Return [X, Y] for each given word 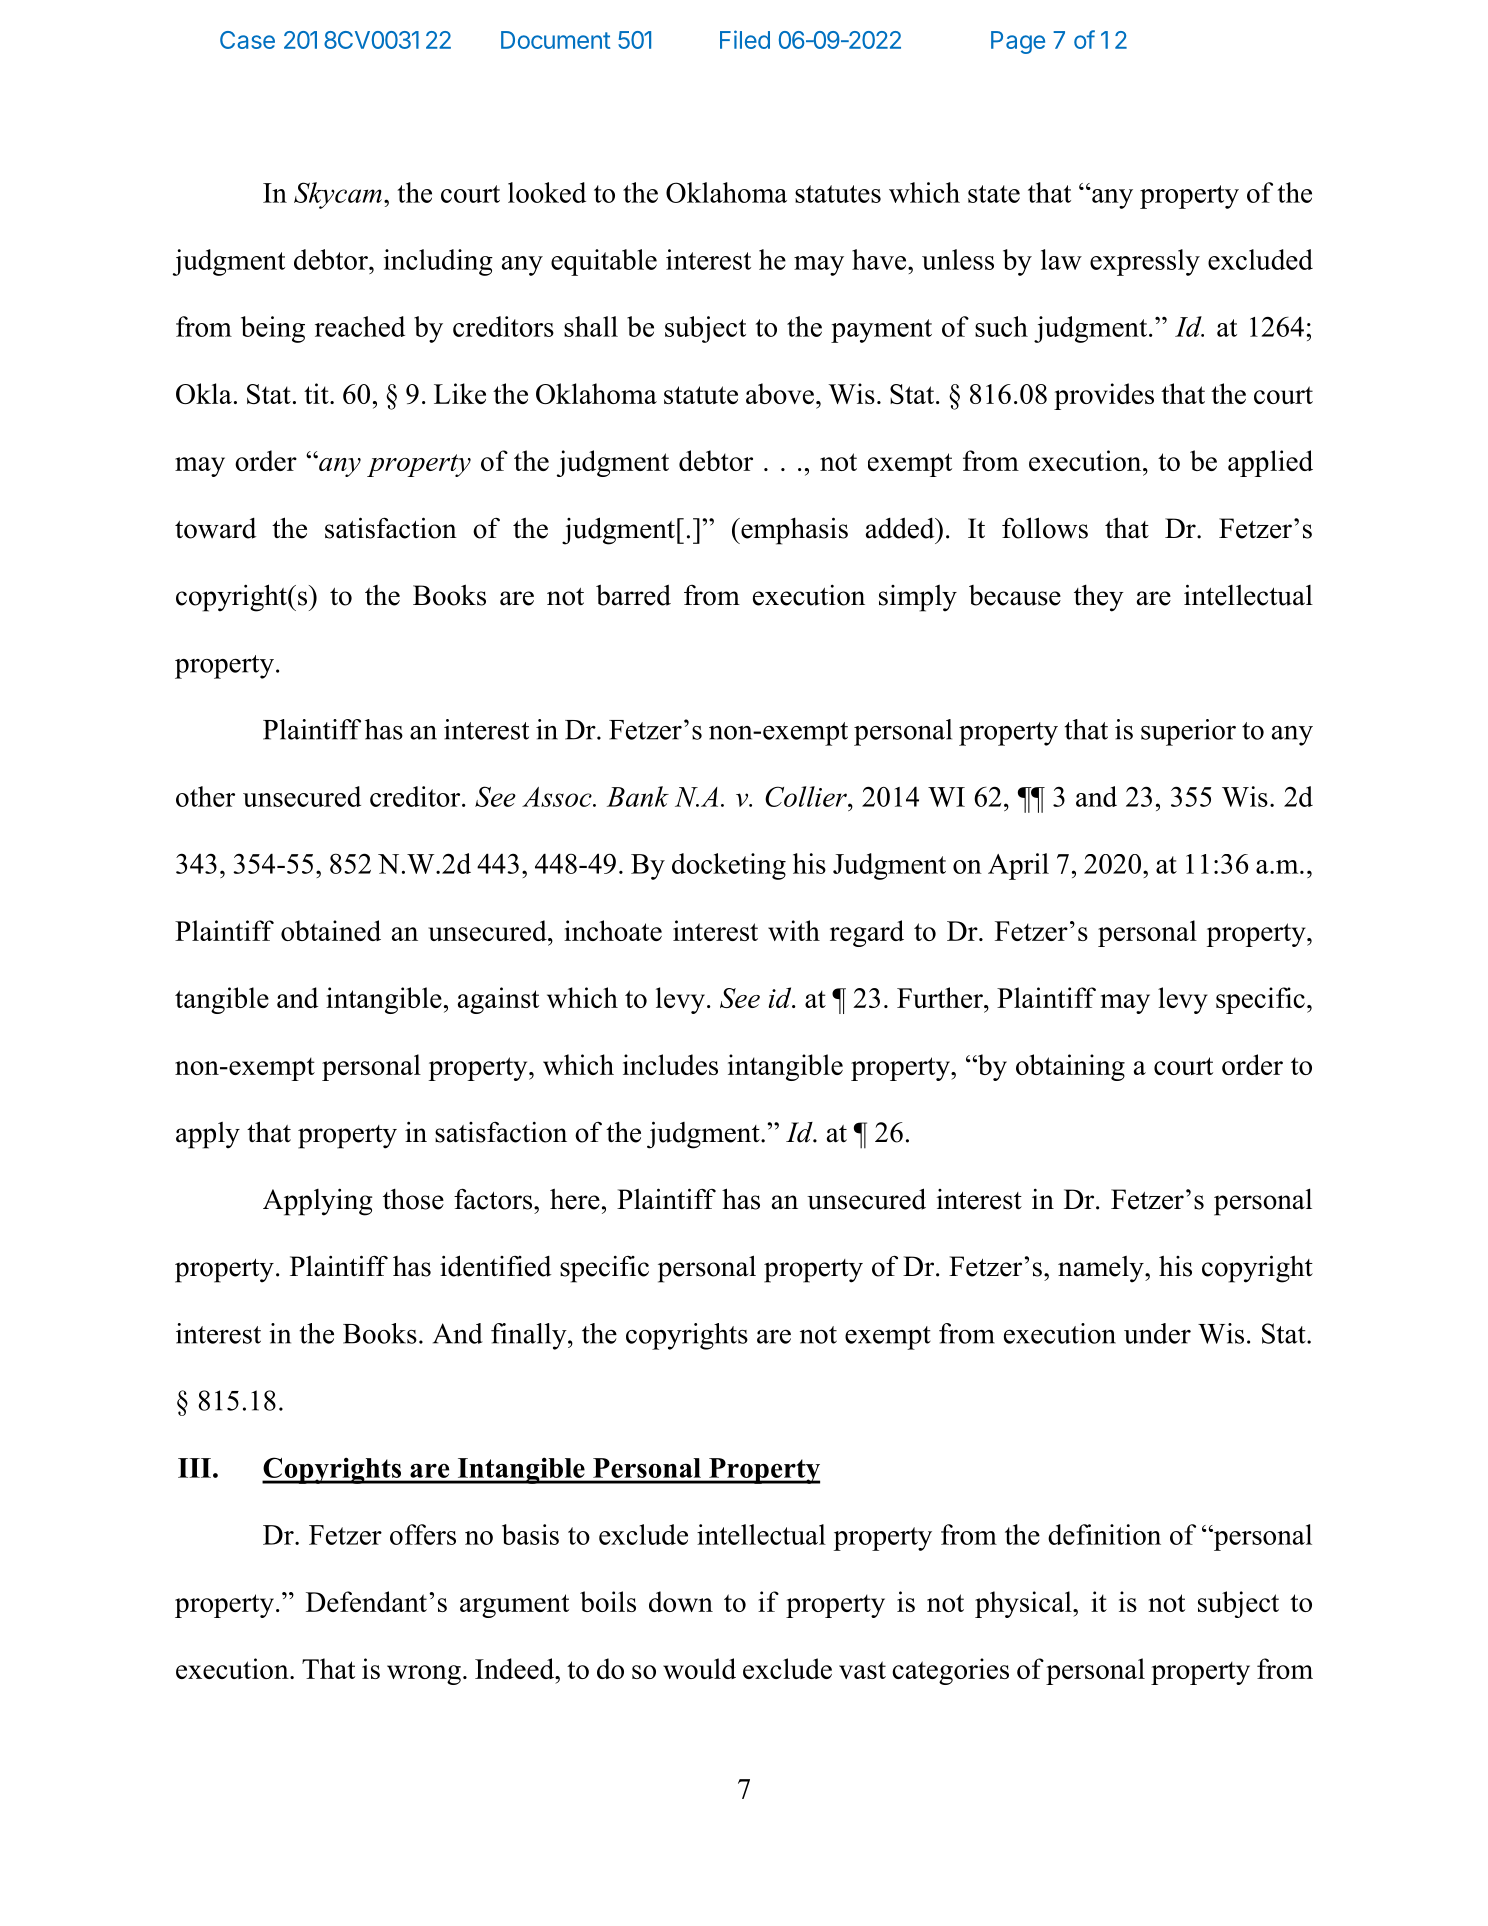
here [575, 1199]
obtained [331, 930]
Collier [807, 796]
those [413, 1199]
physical [1024, 1604]
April [1018, 866]
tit [317, 393]
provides [1104, 396]
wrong [424, 1675]
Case [247, 40]
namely [1102, 1269]
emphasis [793, 531]
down [681, 1601]
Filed [745, 39]
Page [1018, 42]
